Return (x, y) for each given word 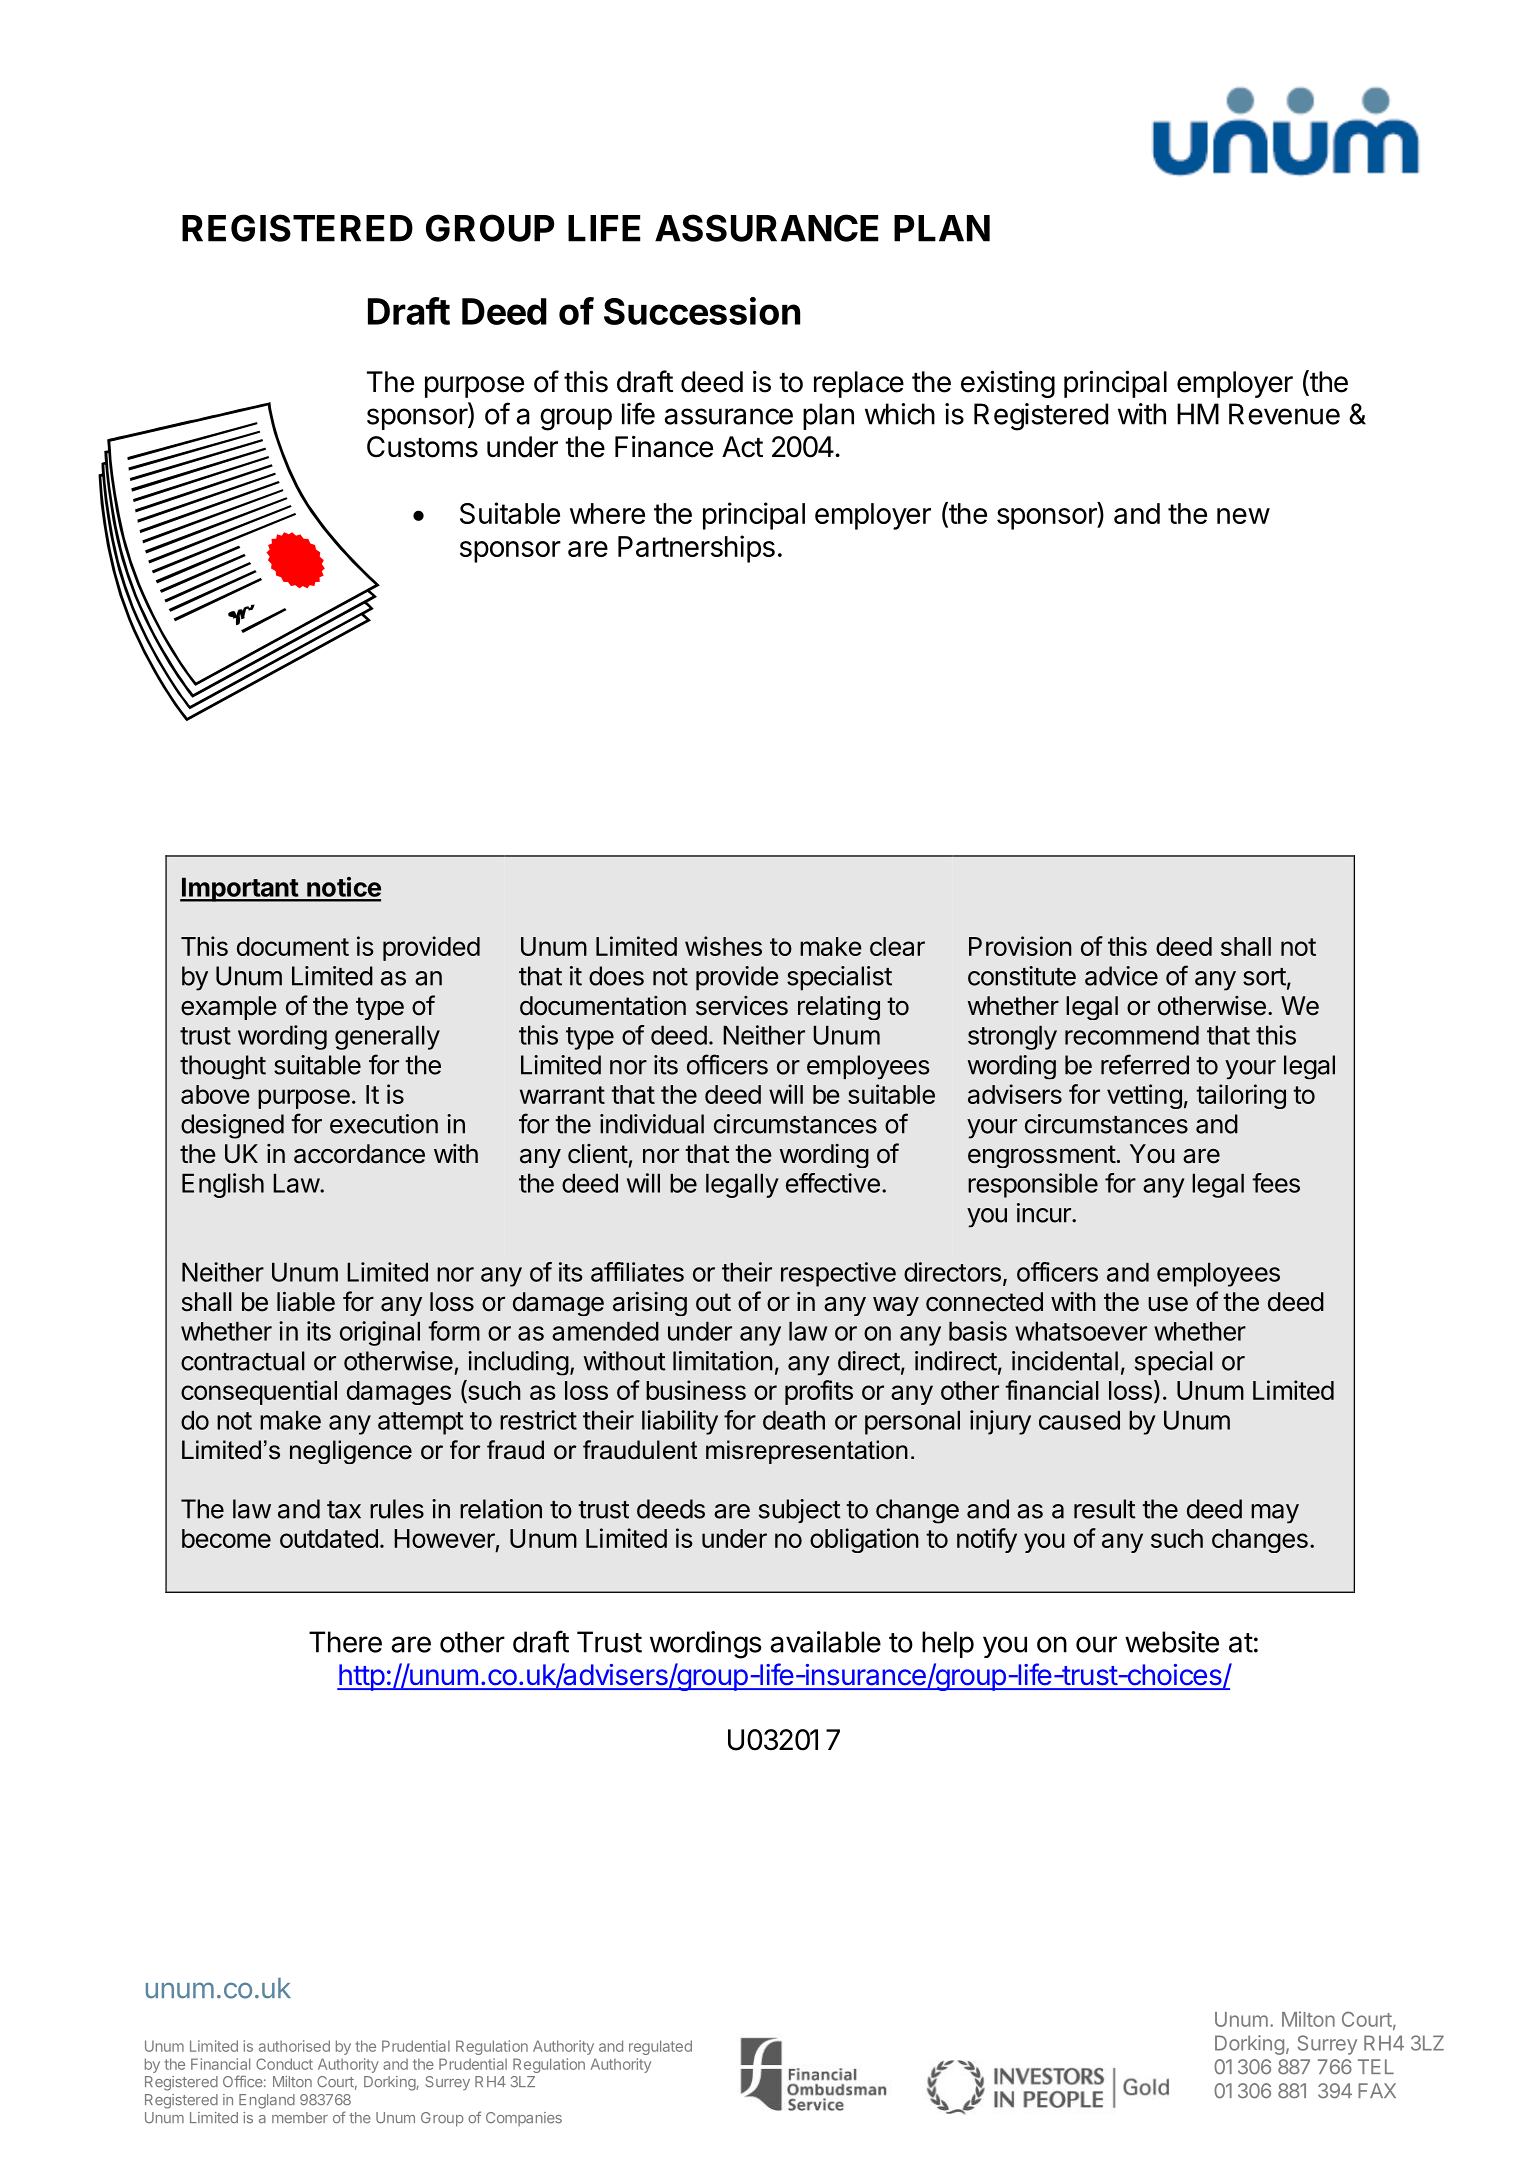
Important (240, 889)
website (1172, 1642)
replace (859, 384)
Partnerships (696, 549)
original (380, 1333)
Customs (422, 447)
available (825, 1642)
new (1243, 516)
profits (819, 1392)
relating (839, 1008)
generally (387, 1037)
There (345, 1642)
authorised (294, 2046)
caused (1079, 1420)
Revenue (1284, 414)
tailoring (1241, 1096)
